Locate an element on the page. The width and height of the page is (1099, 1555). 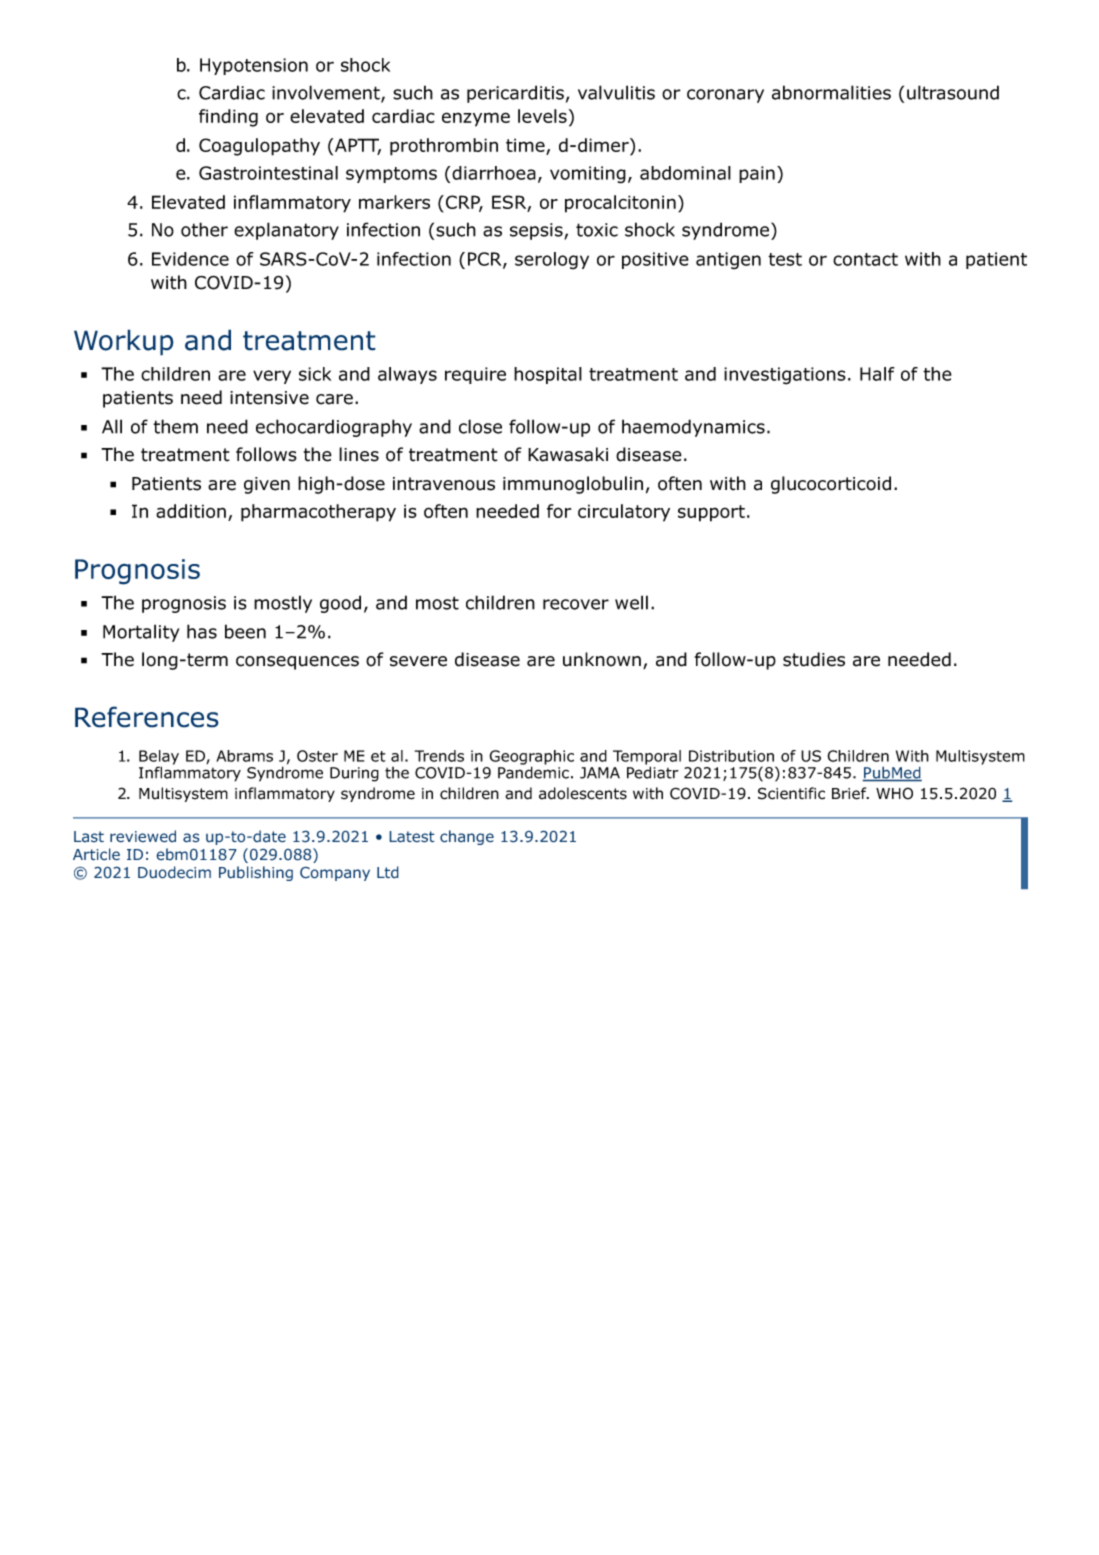
abnormalities is located at coordinates (831, 92).
